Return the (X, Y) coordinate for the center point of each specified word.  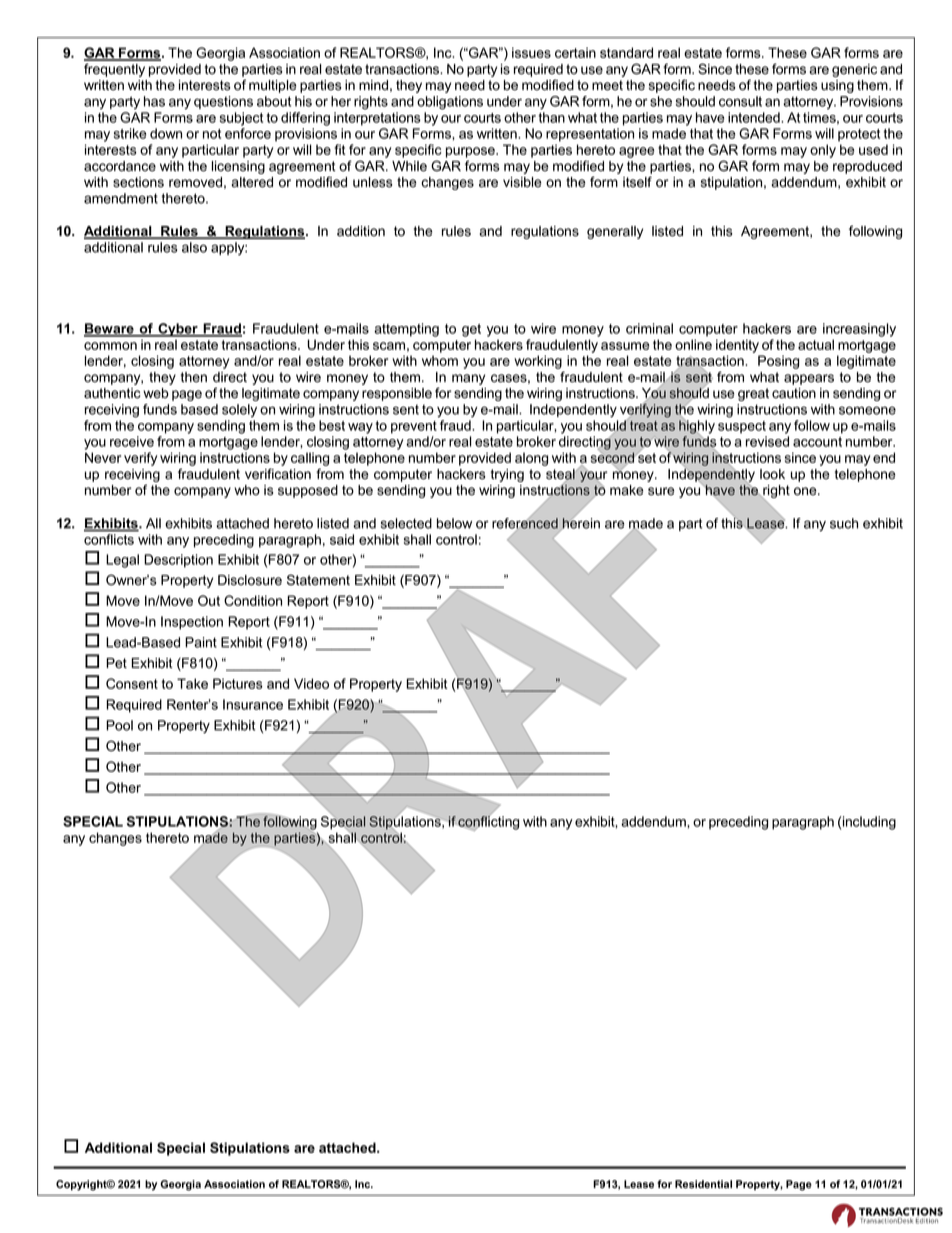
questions (223, 102)
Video (311, 683)
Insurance (253, 704)
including (869, 823)
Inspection (192, 623)
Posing (778, 362)
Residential (703, 1184)
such (844, 523)
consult (740, 101)
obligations (450, 103)
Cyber (178, 330)
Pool (119, 725)
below (454, 523)
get (471, 330)
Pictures (238, 683)
